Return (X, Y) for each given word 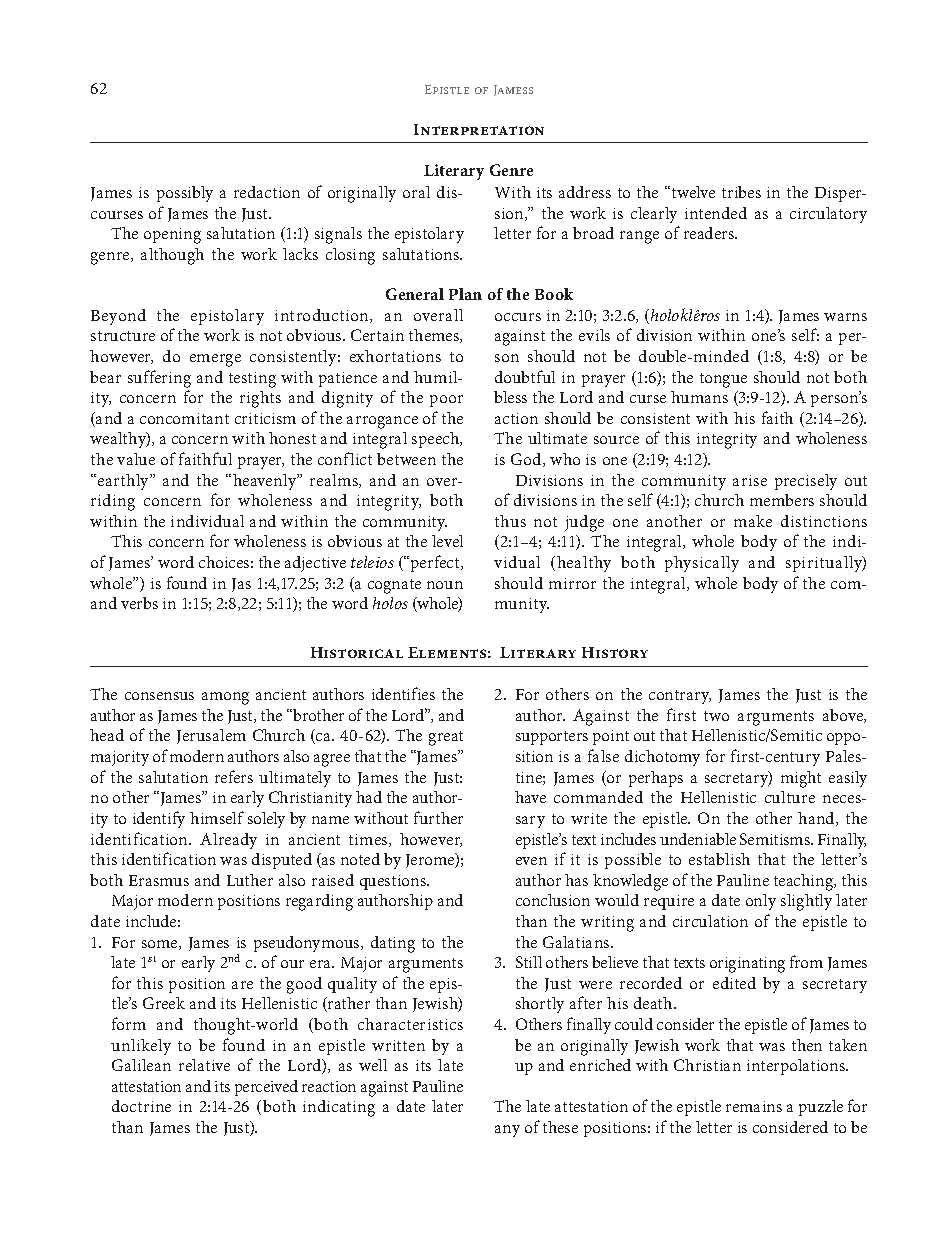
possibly (185, 194)
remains (754, 1106)
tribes (741, 192)
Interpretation (479, 129)
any (507, 1131)
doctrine (141, 1106)
